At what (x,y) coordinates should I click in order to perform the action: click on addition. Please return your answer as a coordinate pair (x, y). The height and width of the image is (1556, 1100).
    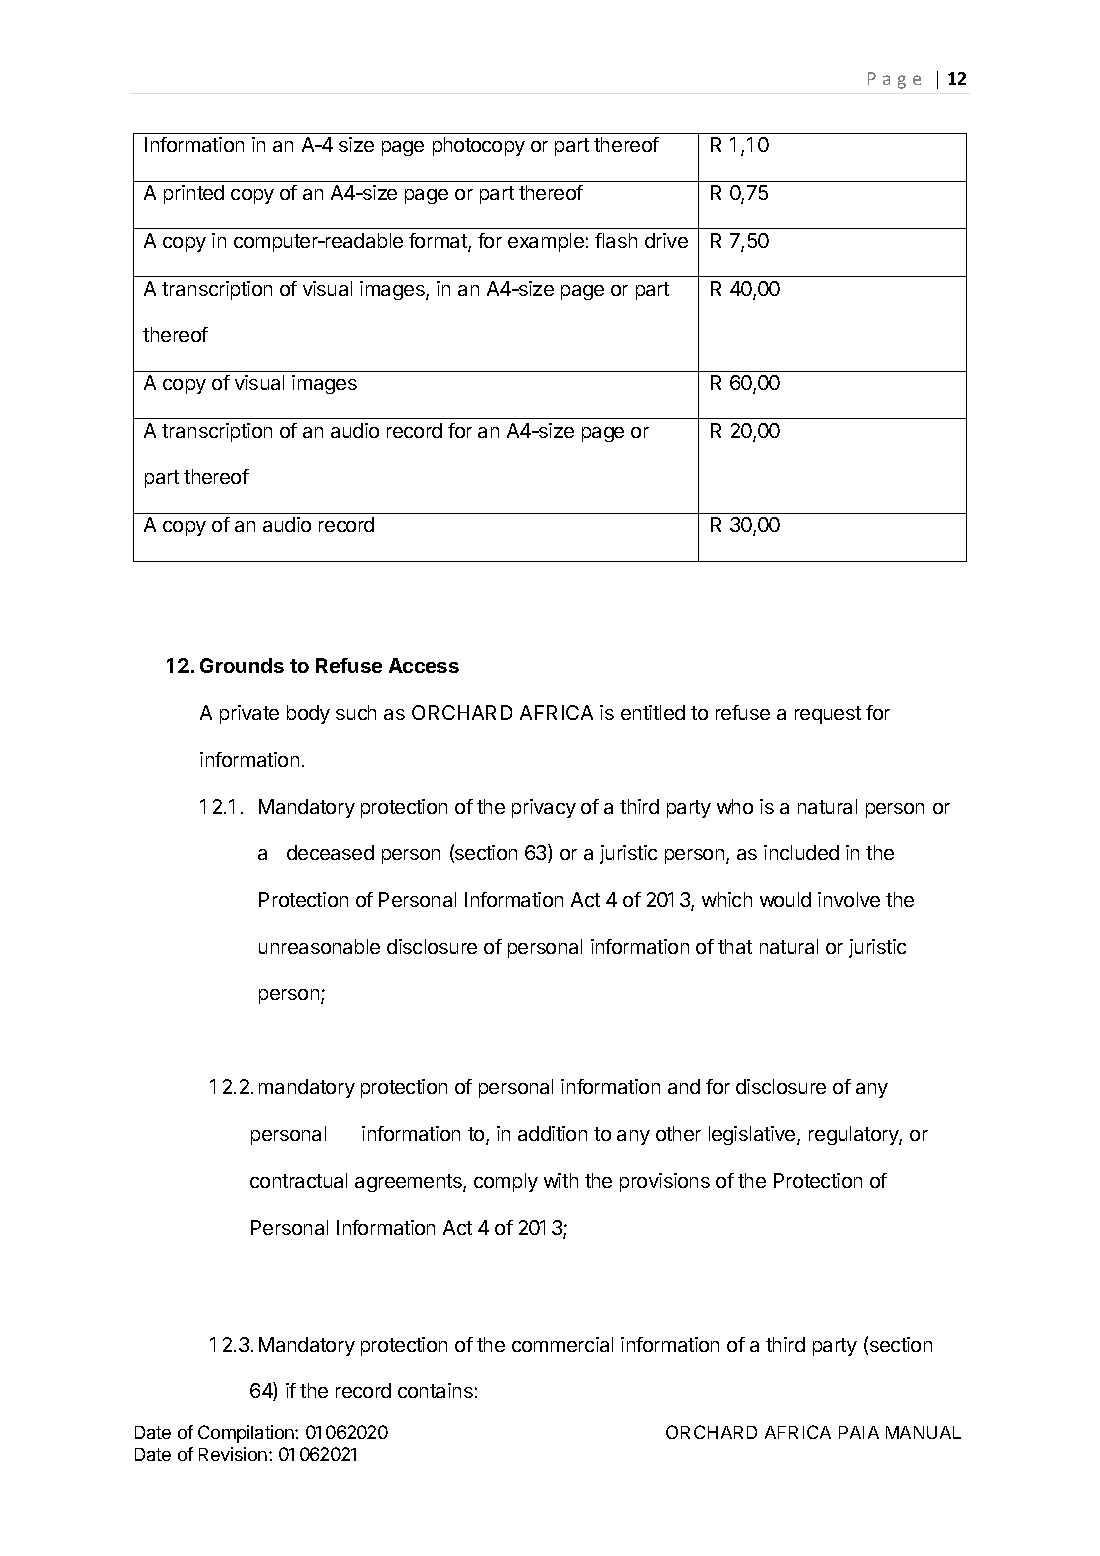
    Looking at the image, I should click on (552, 1133).
